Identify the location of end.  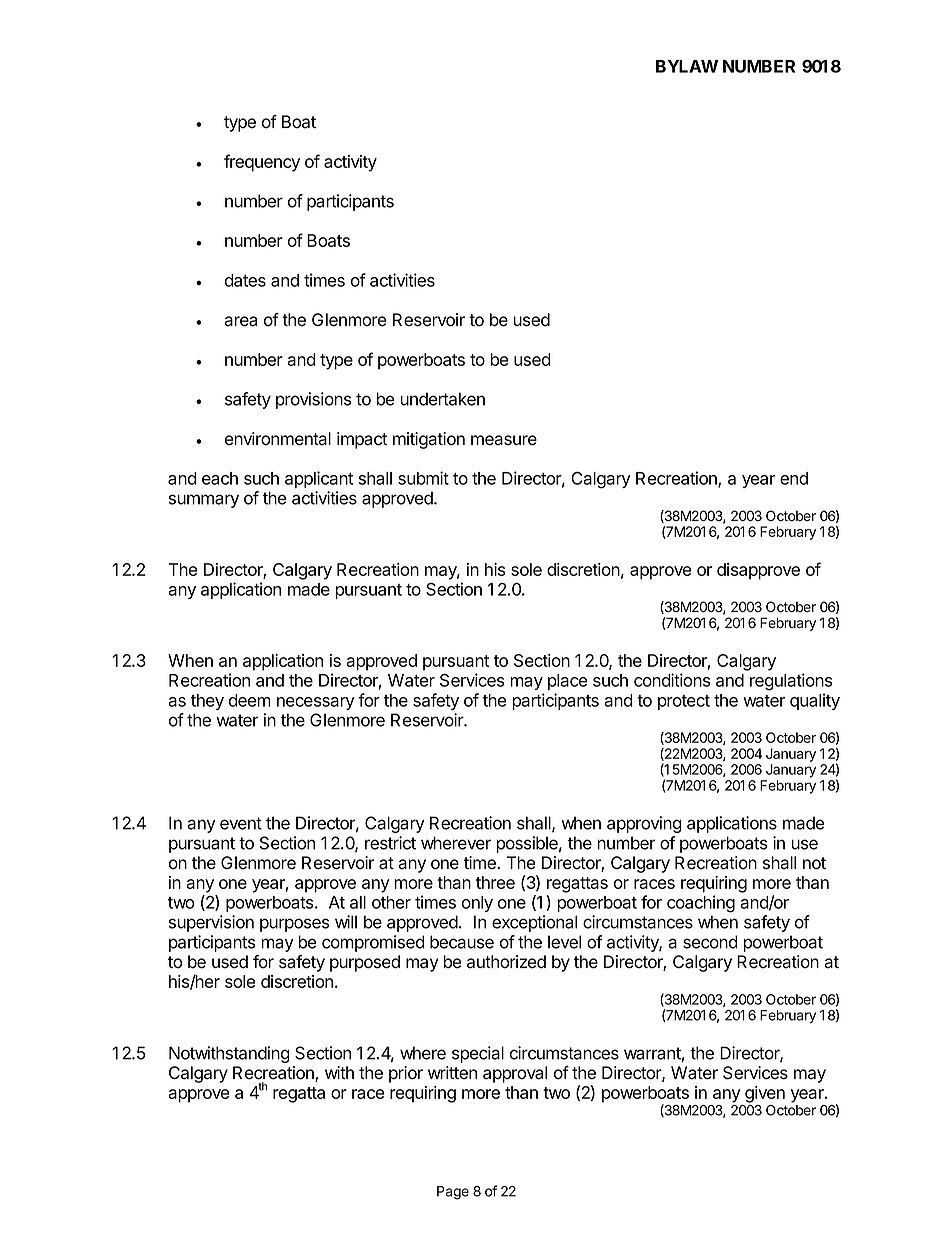
(794, 478).
